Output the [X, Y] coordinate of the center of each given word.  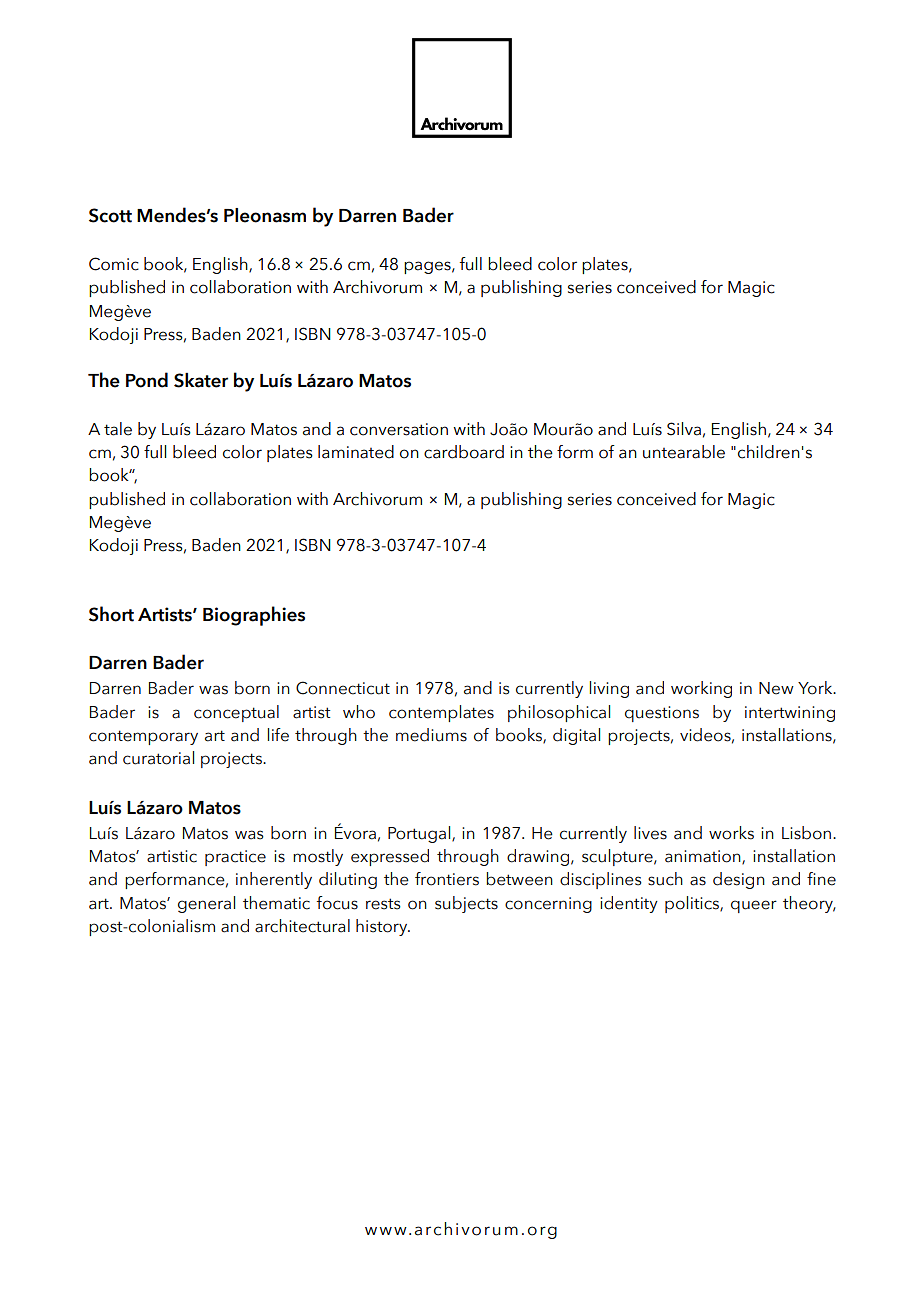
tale [118, 429]
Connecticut [343, 688]
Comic [114, 264]
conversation [399, 429]
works [731, 833]
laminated [356, 452]
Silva [684, 429]
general [206, 904]
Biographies [254, 616]
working [701, 689]
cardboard [464, 452]
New [776, 688]
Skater [201, 380]
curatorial [158, 758]
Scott [110, 215]
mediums [431, 735]
